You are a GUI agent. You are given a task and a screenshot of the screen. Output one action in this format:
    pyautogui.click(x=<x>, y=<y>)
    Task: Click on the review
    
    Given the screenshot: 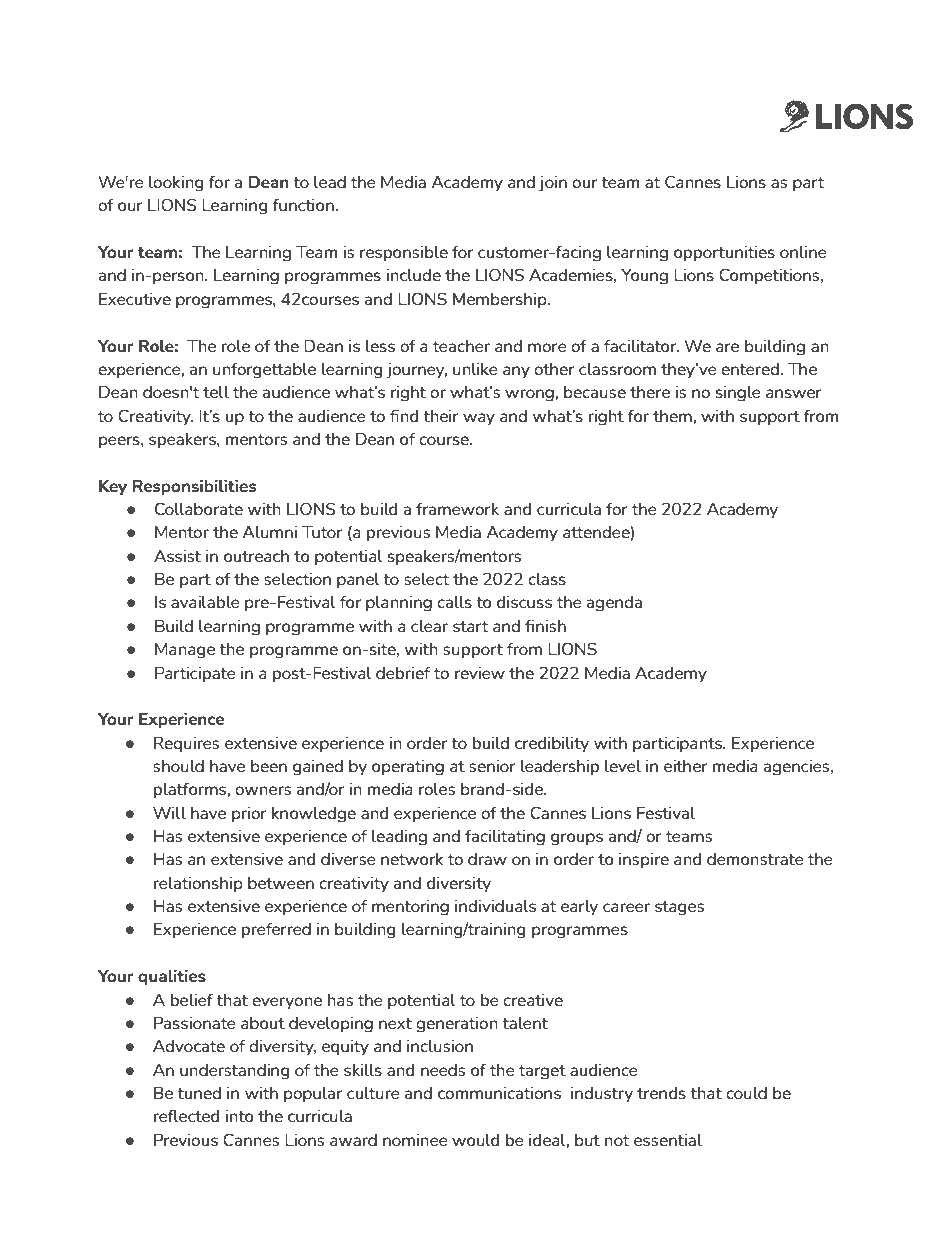 What is the action you would take?
    pyautogui.click(x=480, y=672)
